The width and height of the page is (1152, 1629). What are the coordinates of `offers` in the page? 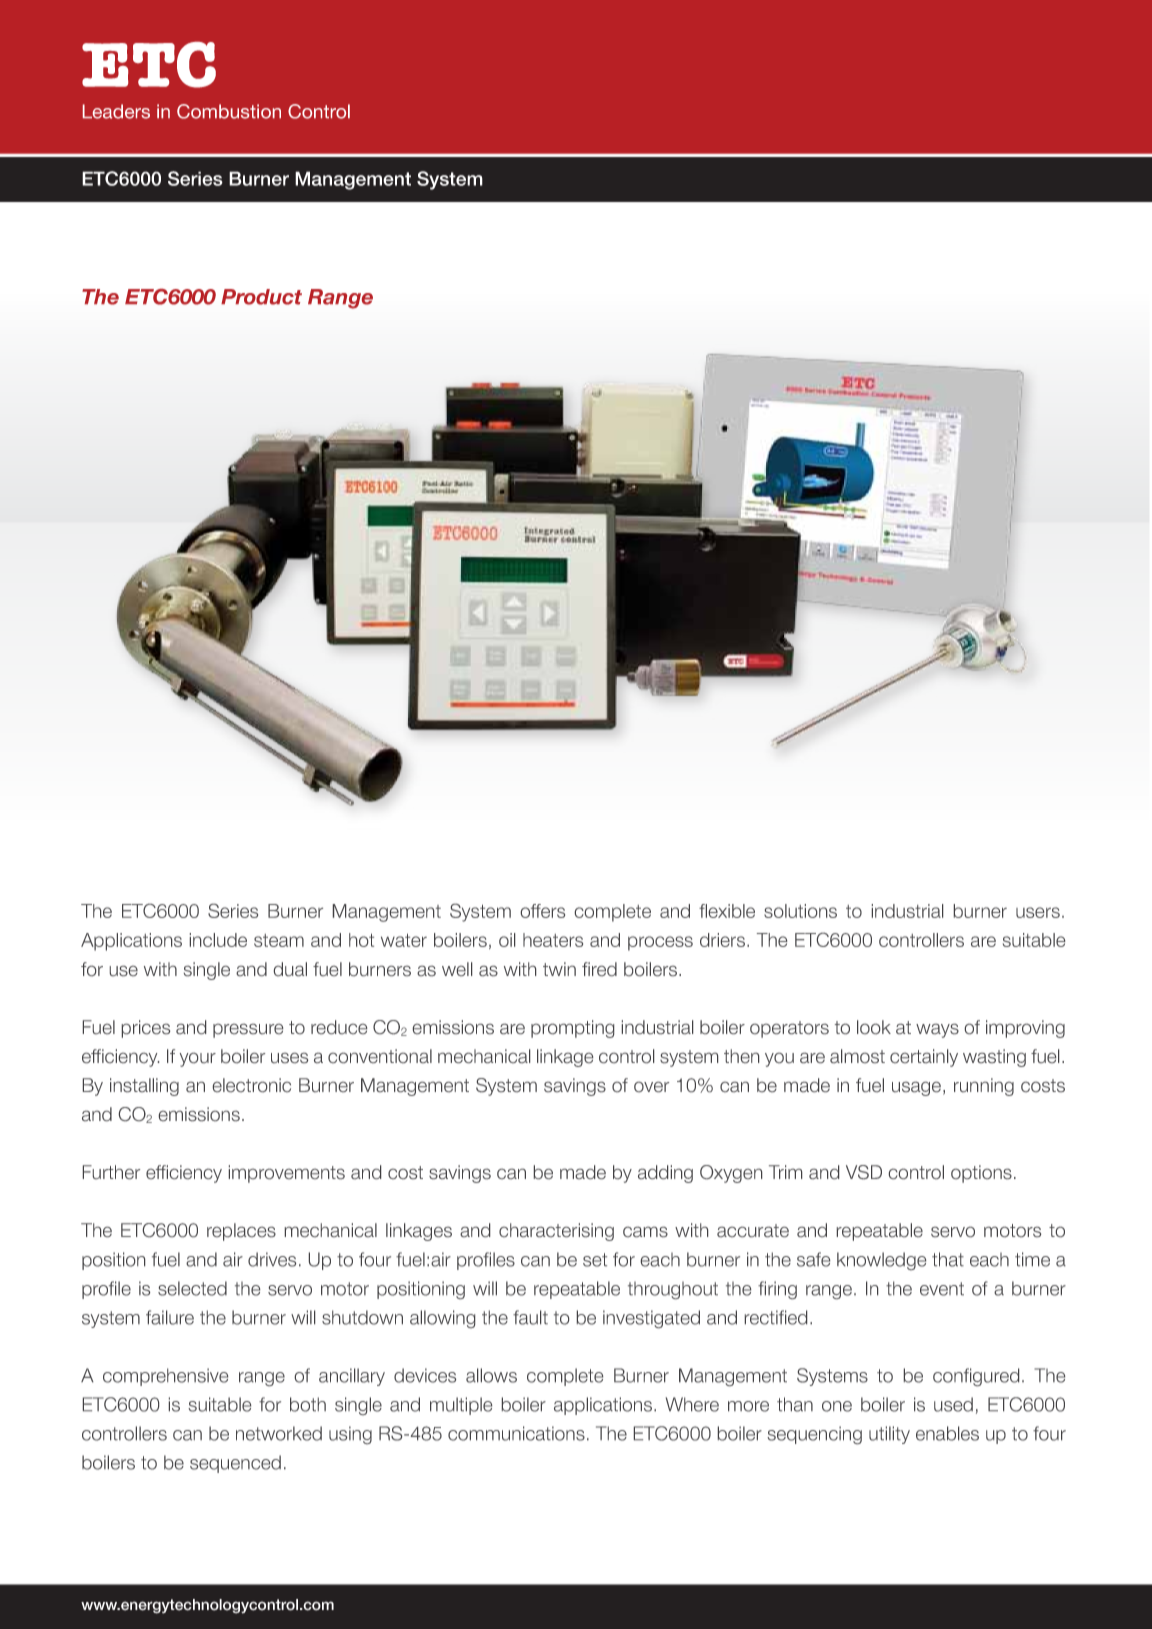 It's located at (543, 911).
